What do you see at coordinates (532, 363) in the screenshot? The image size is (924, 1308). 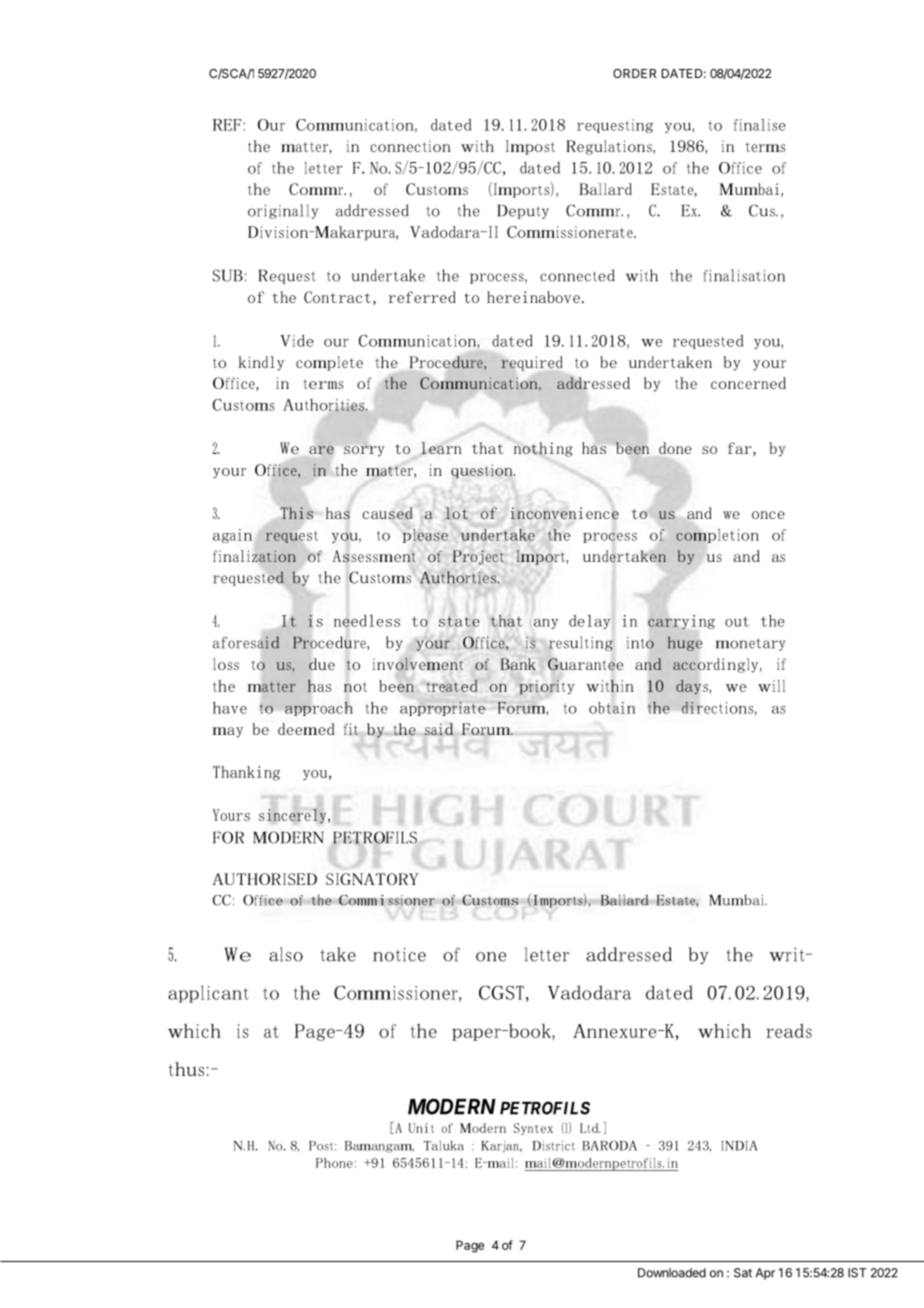 I see `required` at bounding box center [532, 363].
